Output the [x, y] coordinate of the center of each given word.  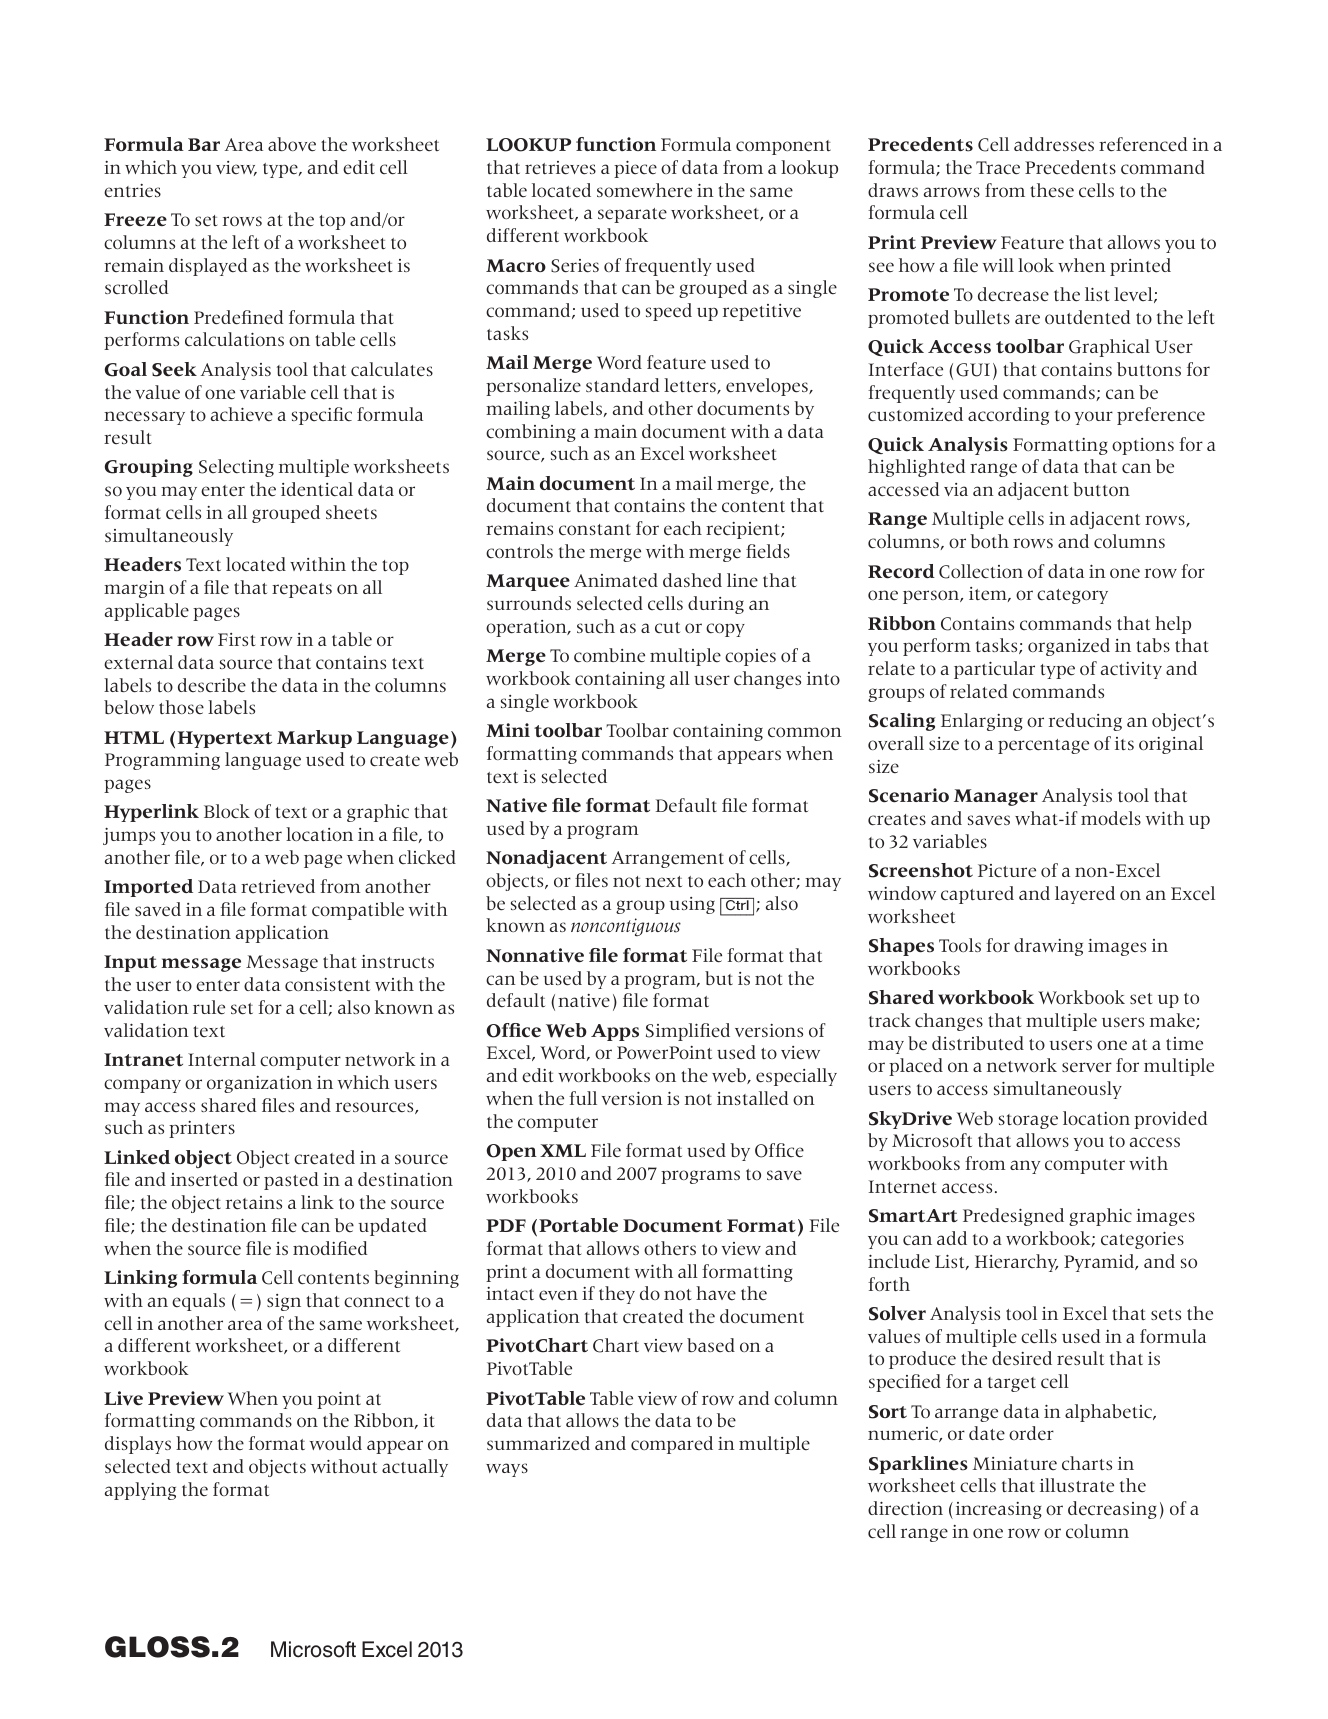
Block [227, 811]
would [336, 1443]
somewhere [644, 190]
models [1111, 818]
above [292, 144]
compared [672, 1445]
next [663, 882]
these [1052, 190]
